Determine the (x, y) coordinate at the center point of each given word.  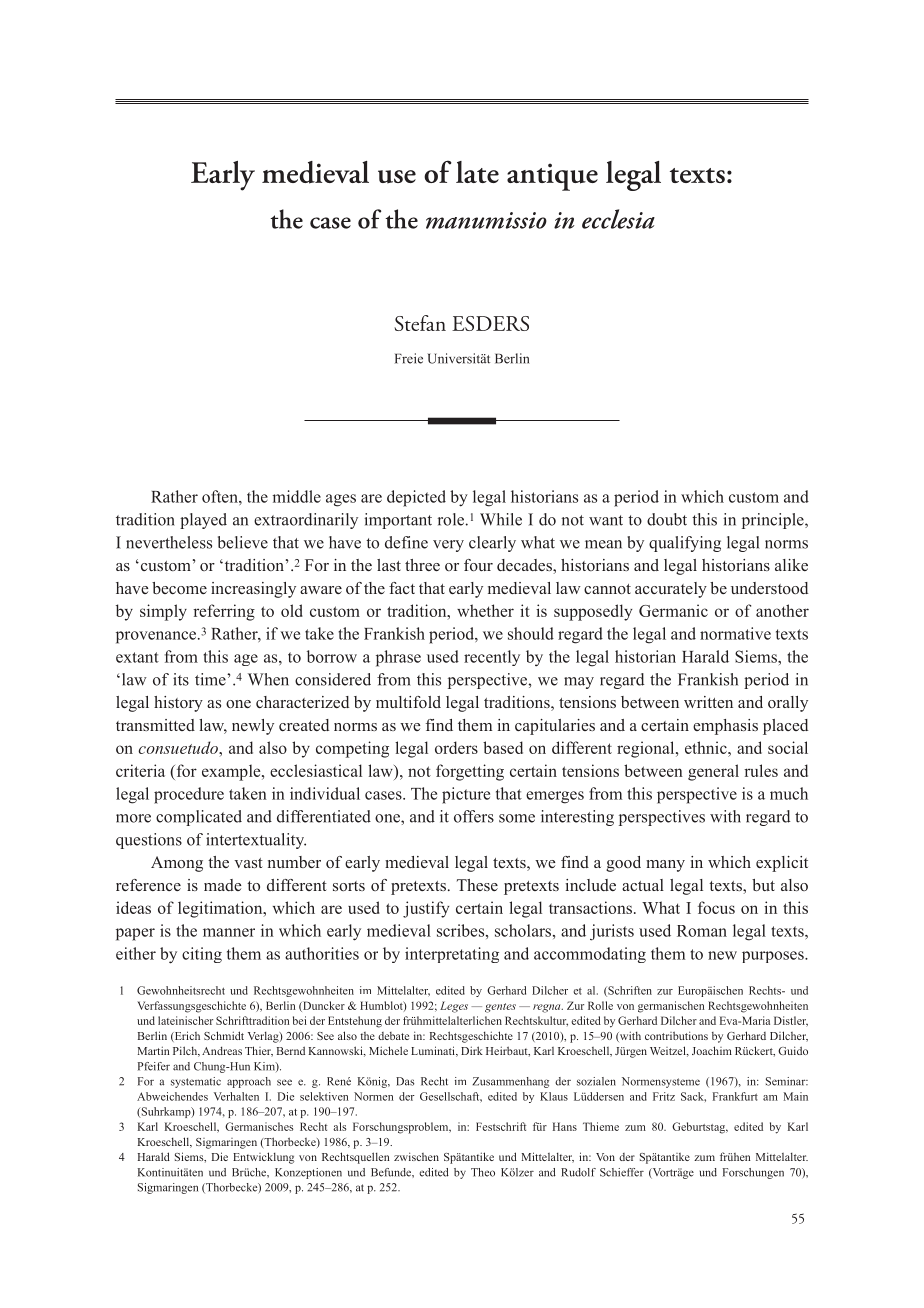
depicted (416, 498)
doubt (667, 519)
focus (716, 907)
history (178, 704)
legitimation (221, 909)
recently (492, 658)
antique (552, 177)
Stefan (420, 323)
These (477, 885)
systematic (196, 1082)
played (203, 521)
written (708, 702)
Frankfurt (735, 1096)
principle (774, 521)
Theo (483, 1172)
